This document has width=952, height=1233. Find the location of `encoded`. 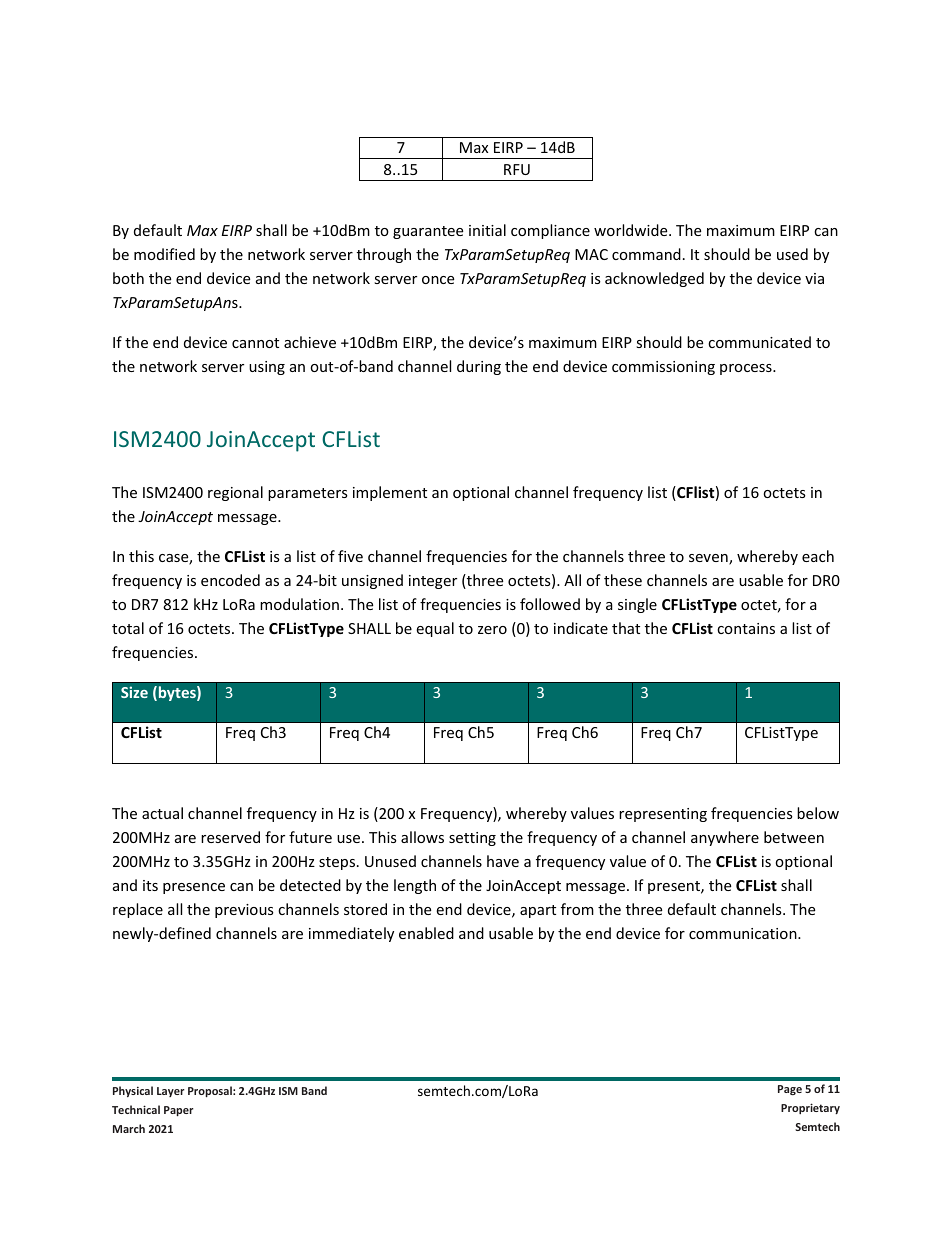

encoded is located at coordinates (230, 580).
